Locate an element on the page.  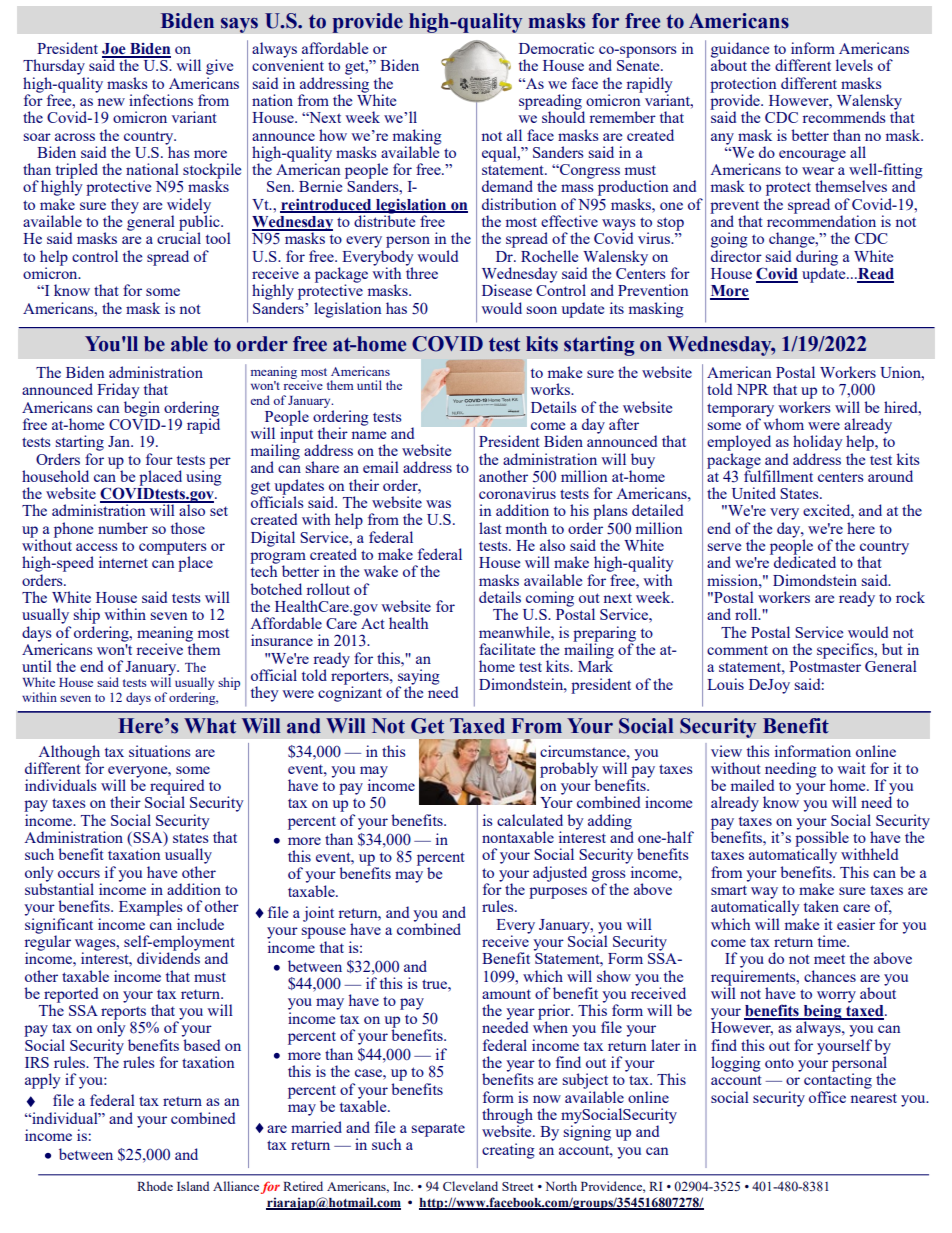
dedicated is located at coordinates (804, 561).
